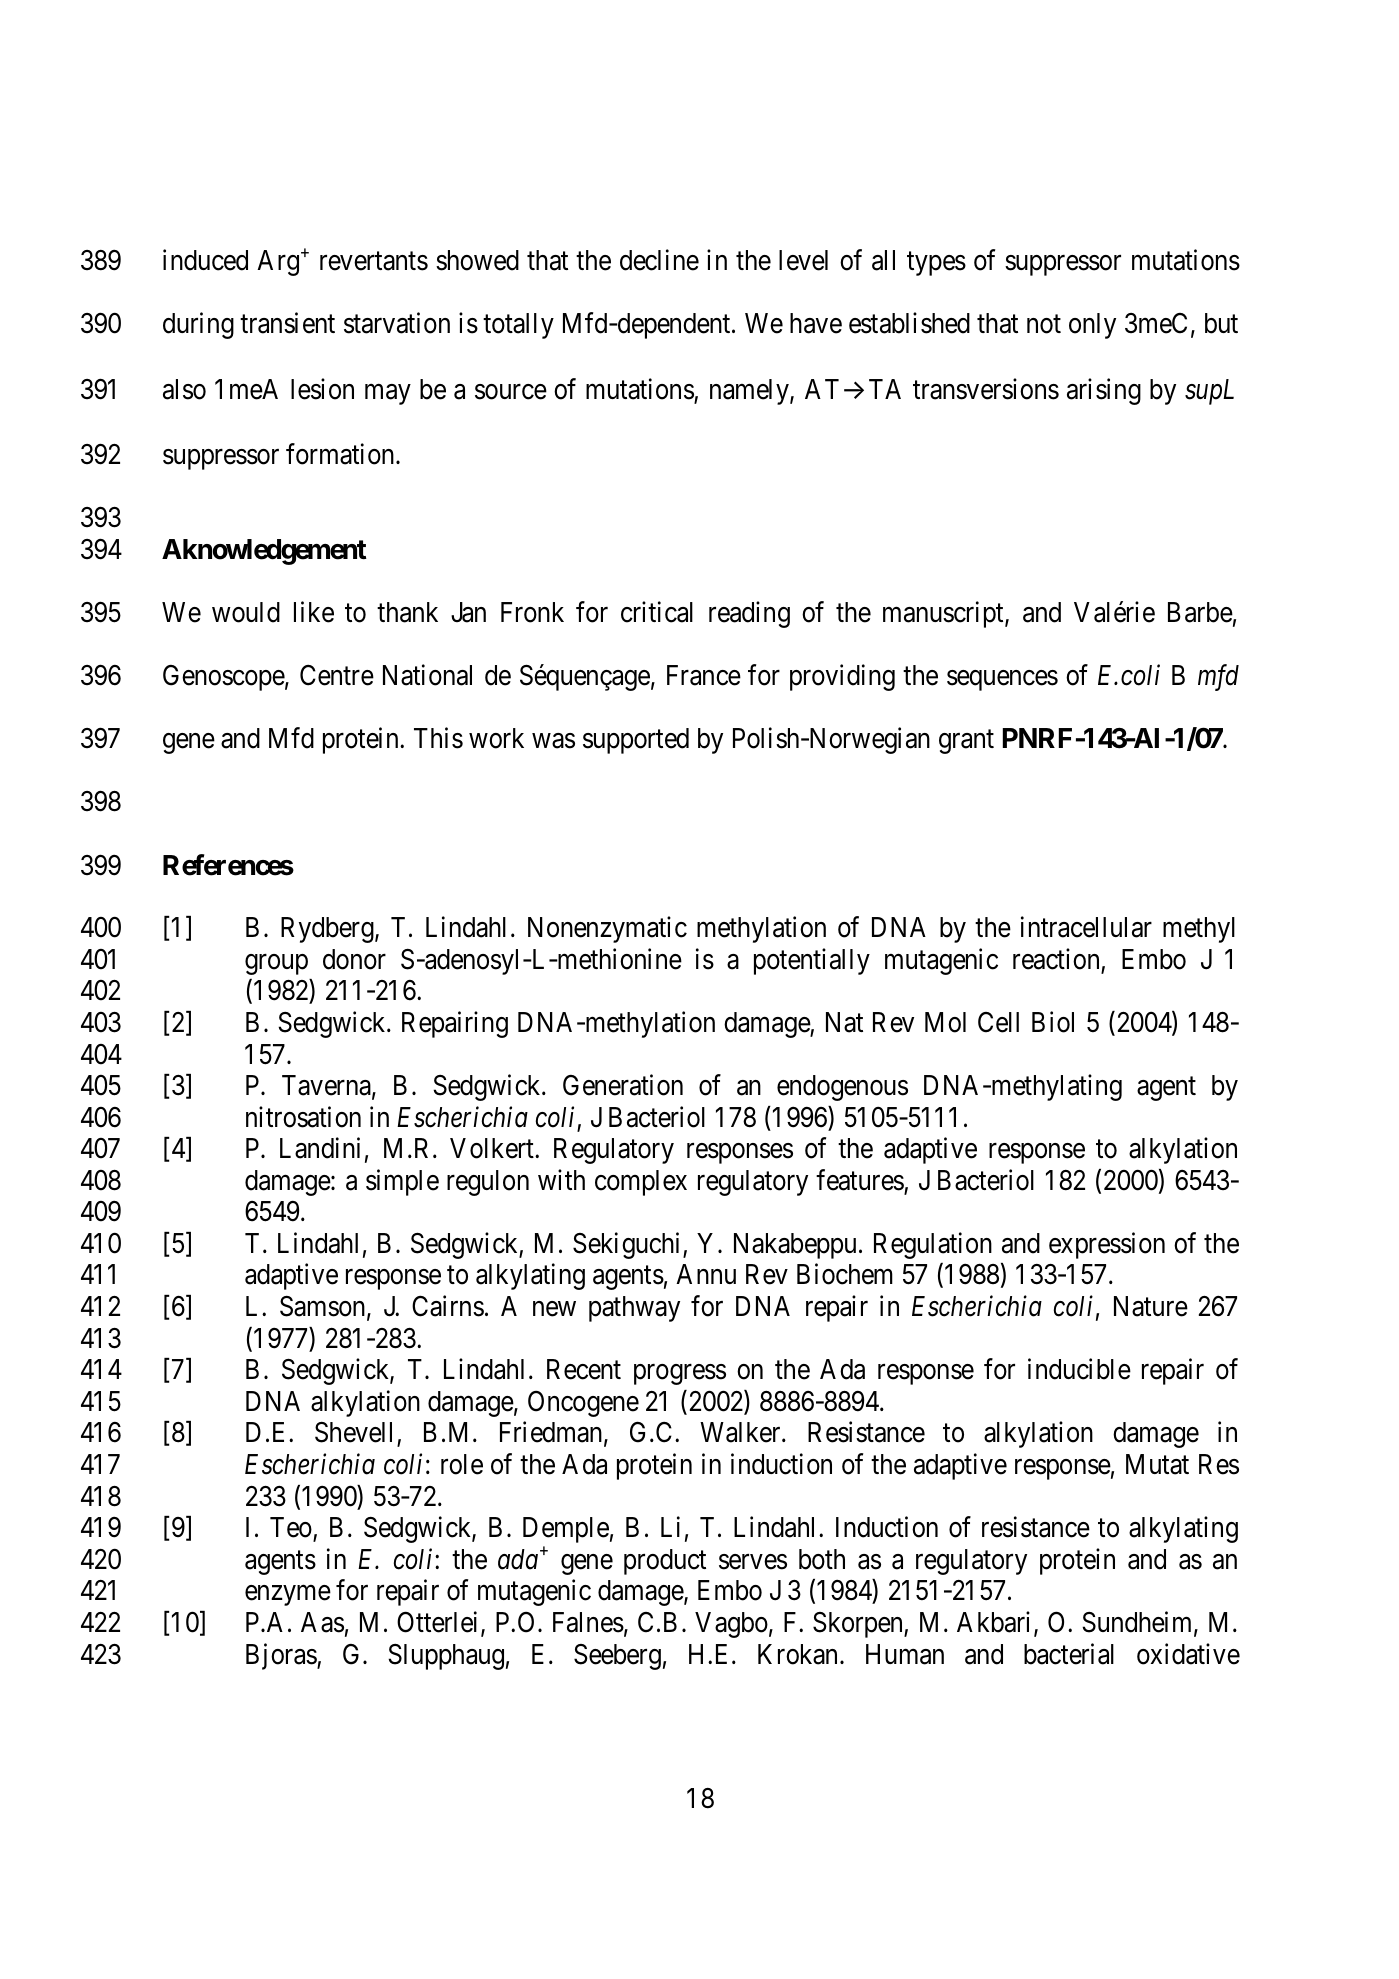 This image has height=1979, width=1399. I want to click on donor, so click(354, 959).
